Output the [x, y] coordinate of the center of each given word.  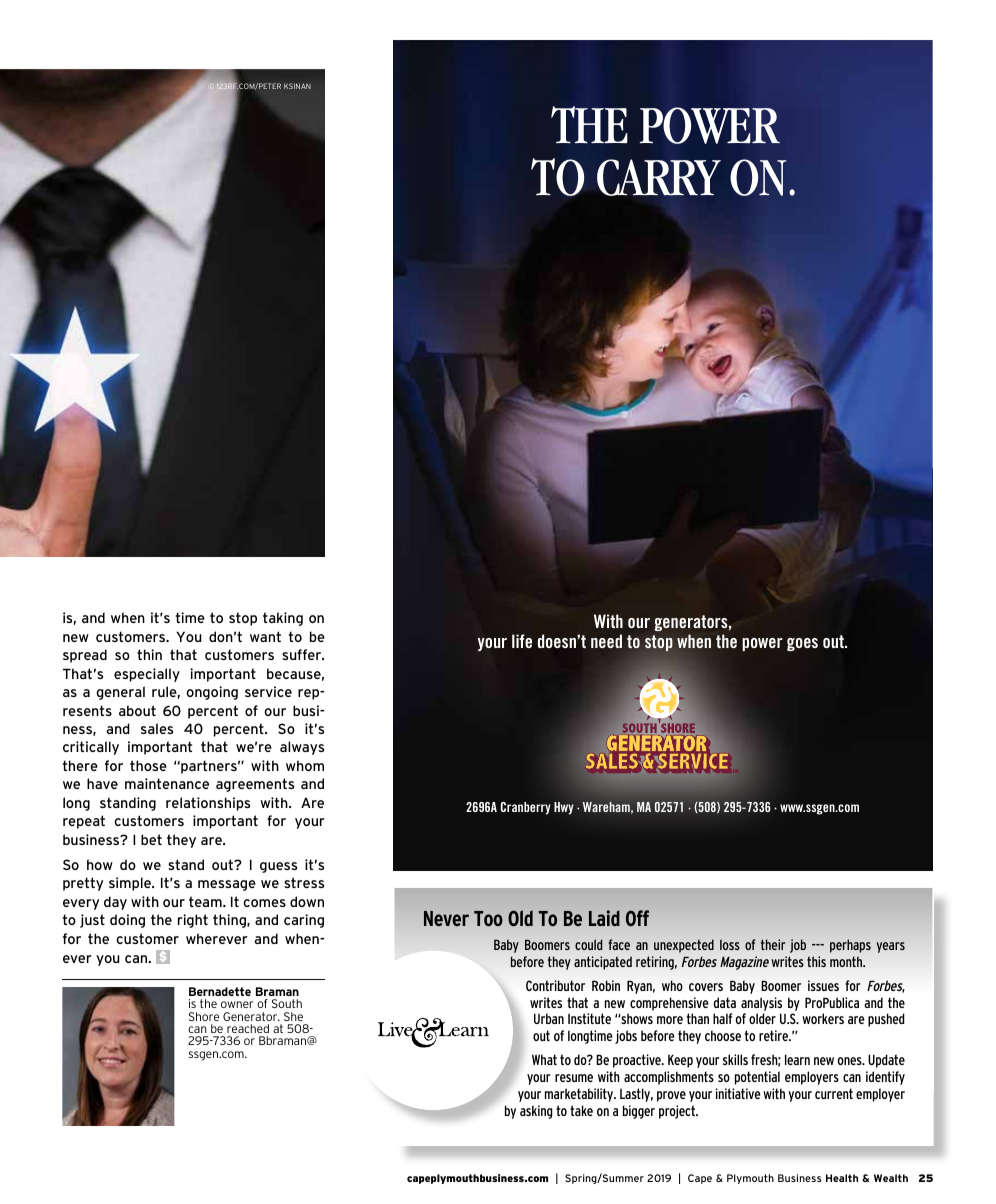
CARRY [659, 177]
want [265, 636]
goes [802, 644]
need [606, 641]
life [522, 641]
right [193, 921]
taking [283, 619]
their [773, 944]
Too [488, 918]
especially [147, 675]
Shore [204, 1016]
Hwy [564, 808]
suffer [303, 654]
